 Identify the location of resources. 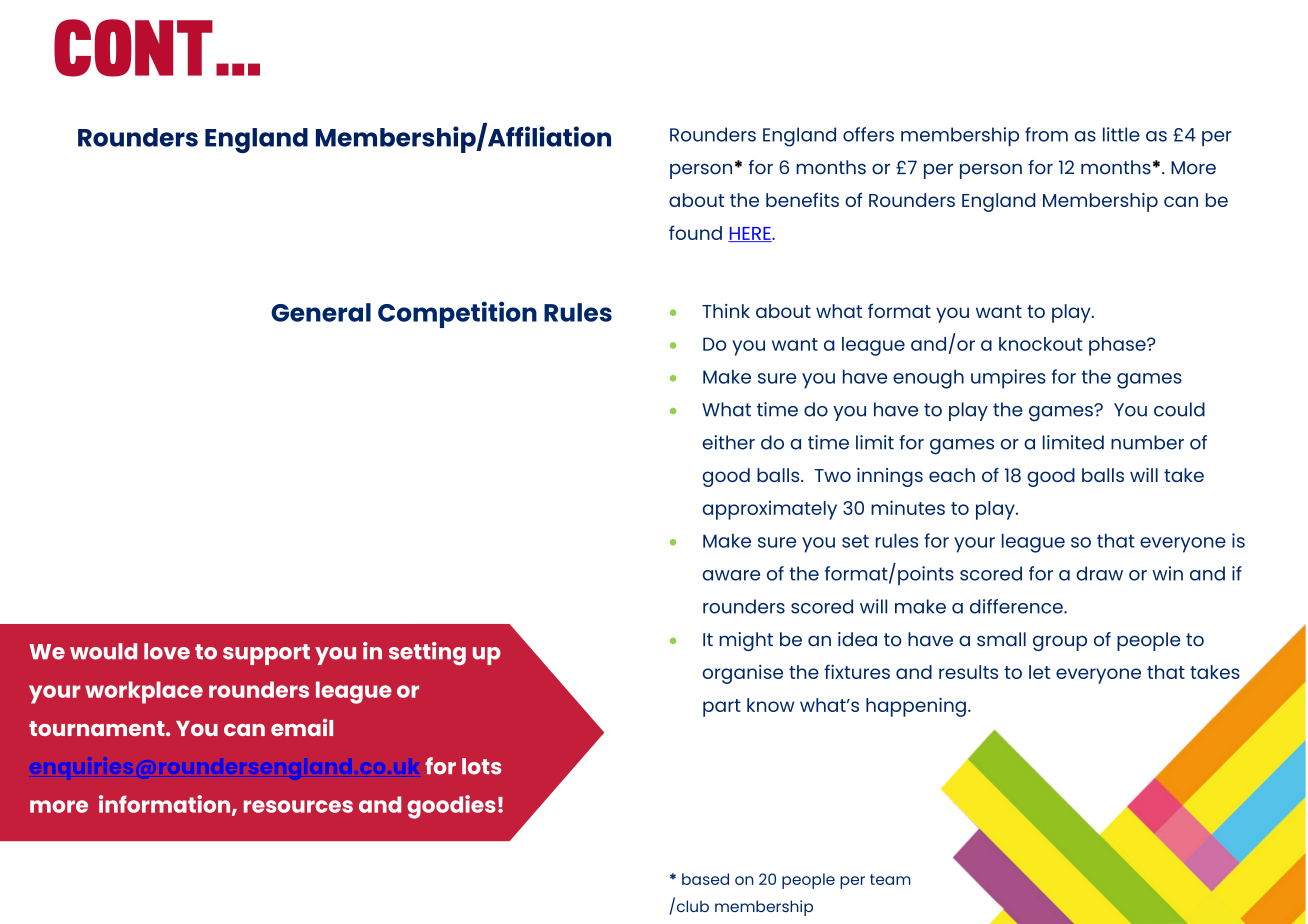
(298, 806).
